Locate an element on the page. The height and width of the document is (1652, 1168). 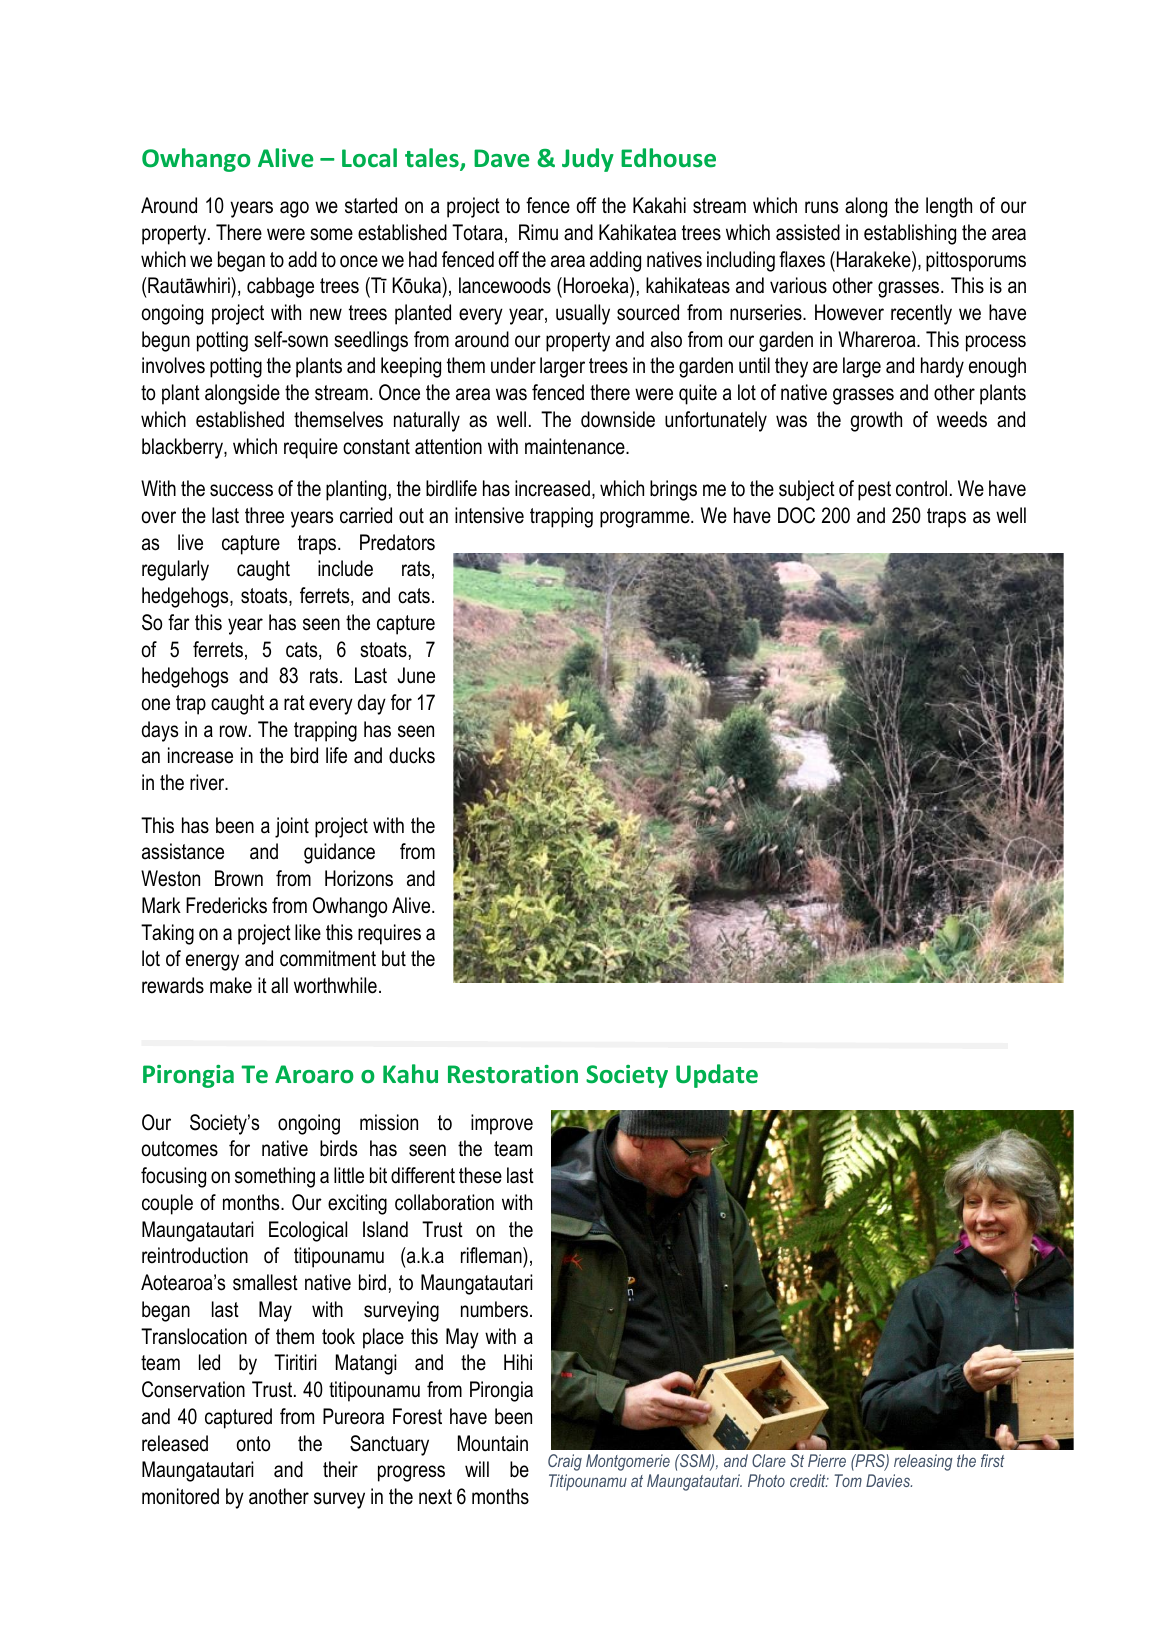
establishing is located at coordinates (910, 234).
